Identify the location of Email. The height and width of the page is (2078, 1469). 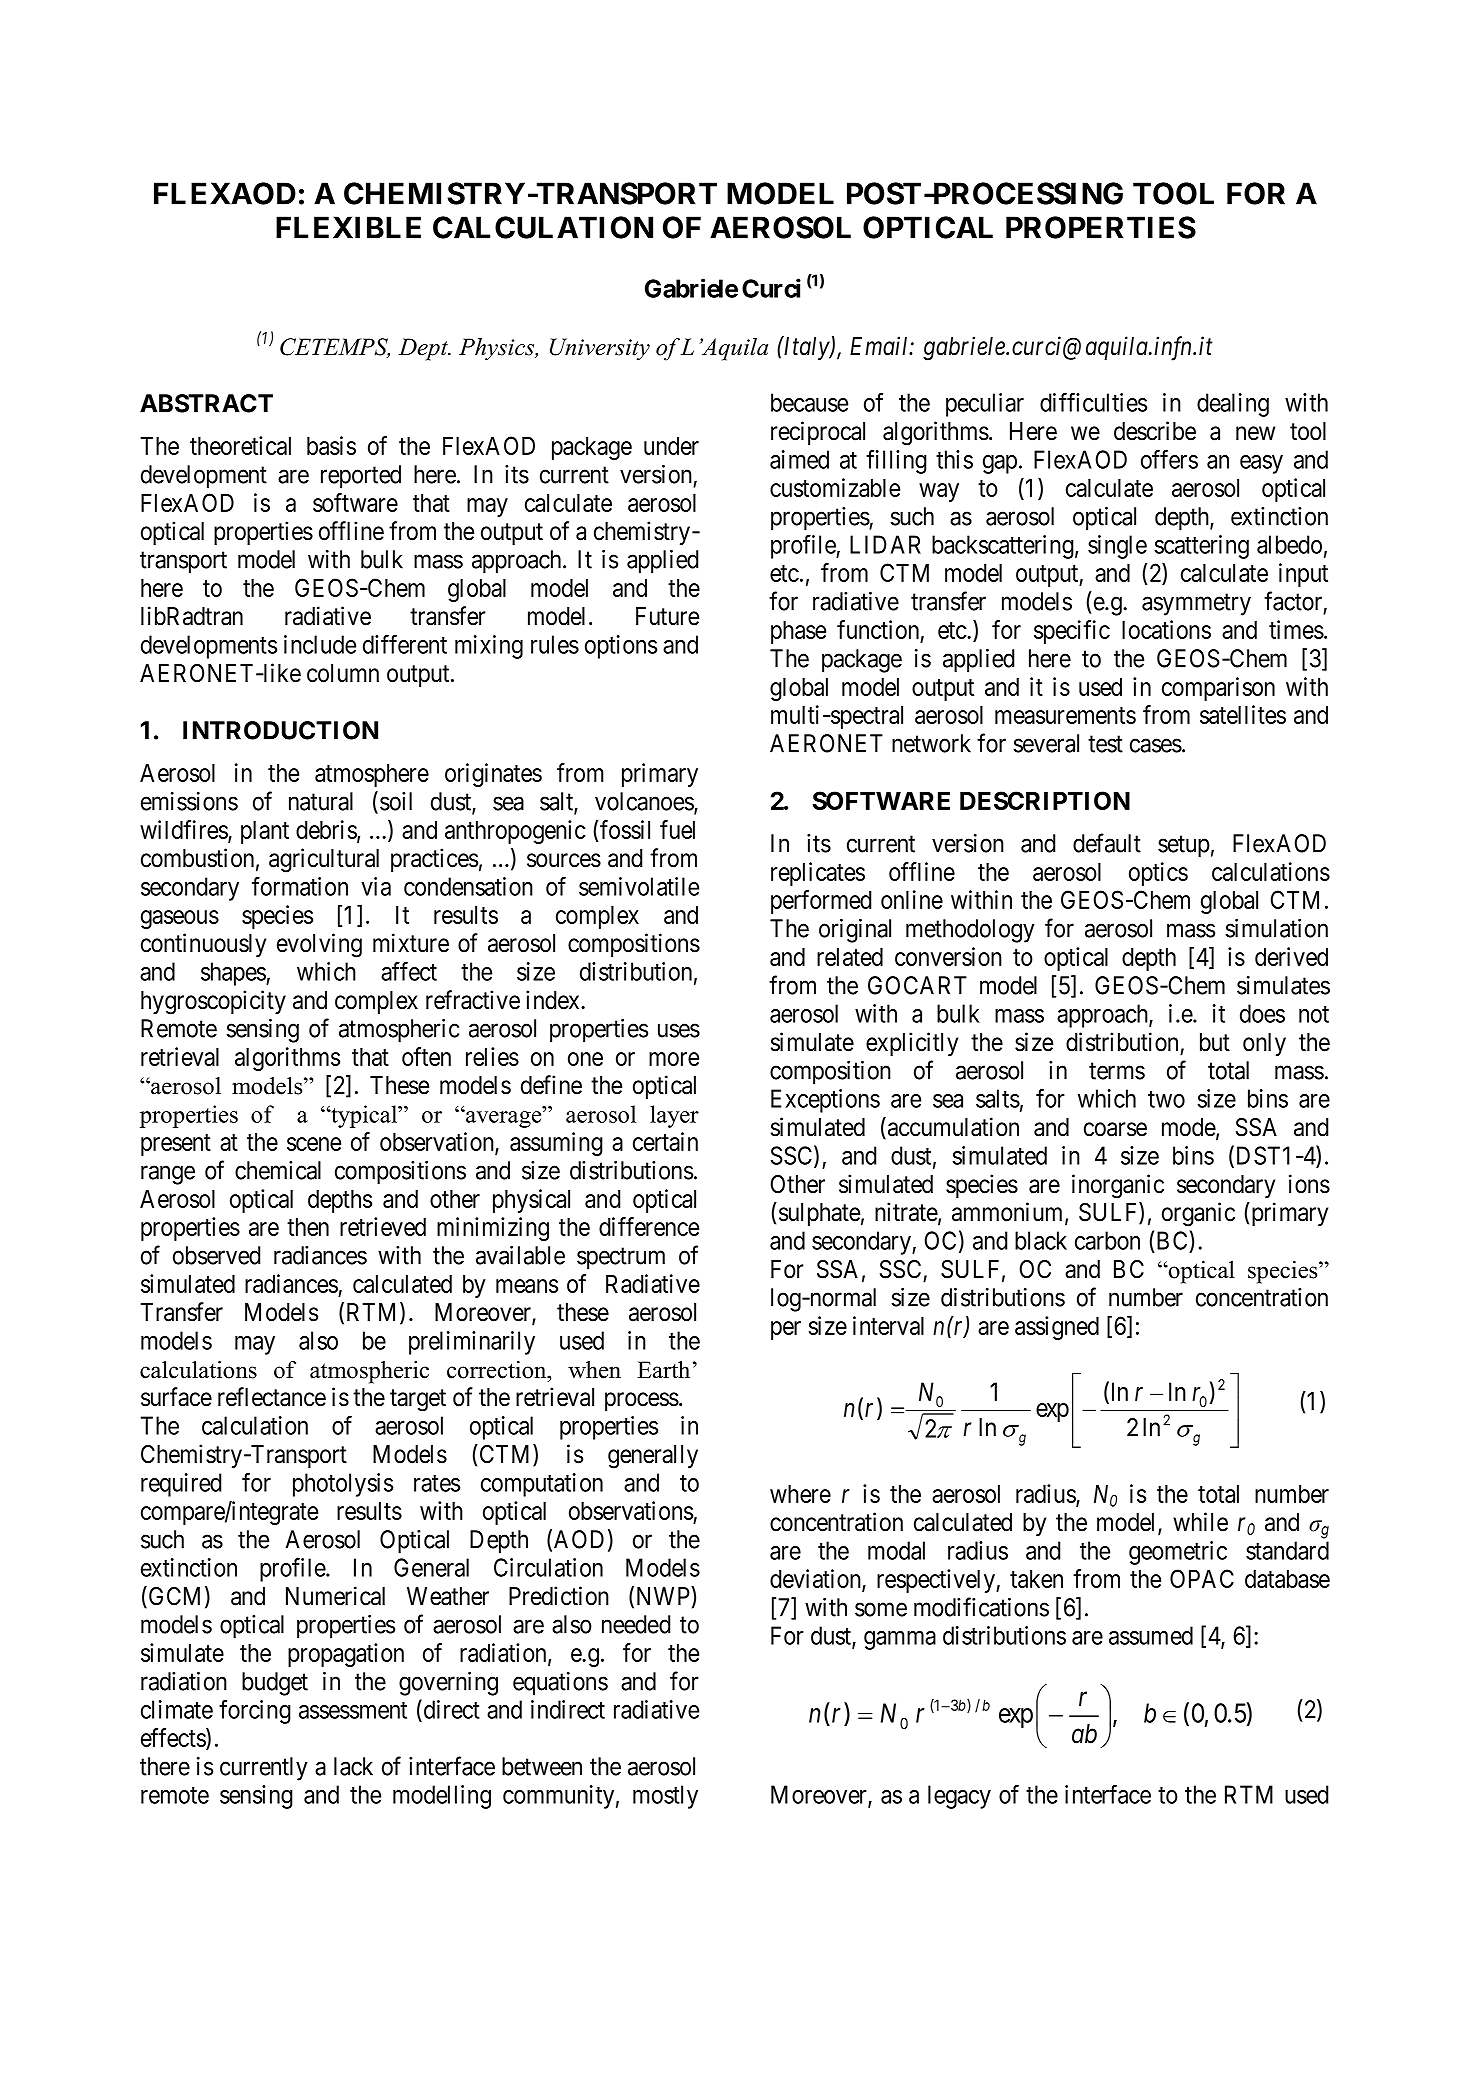
(880, 346).
